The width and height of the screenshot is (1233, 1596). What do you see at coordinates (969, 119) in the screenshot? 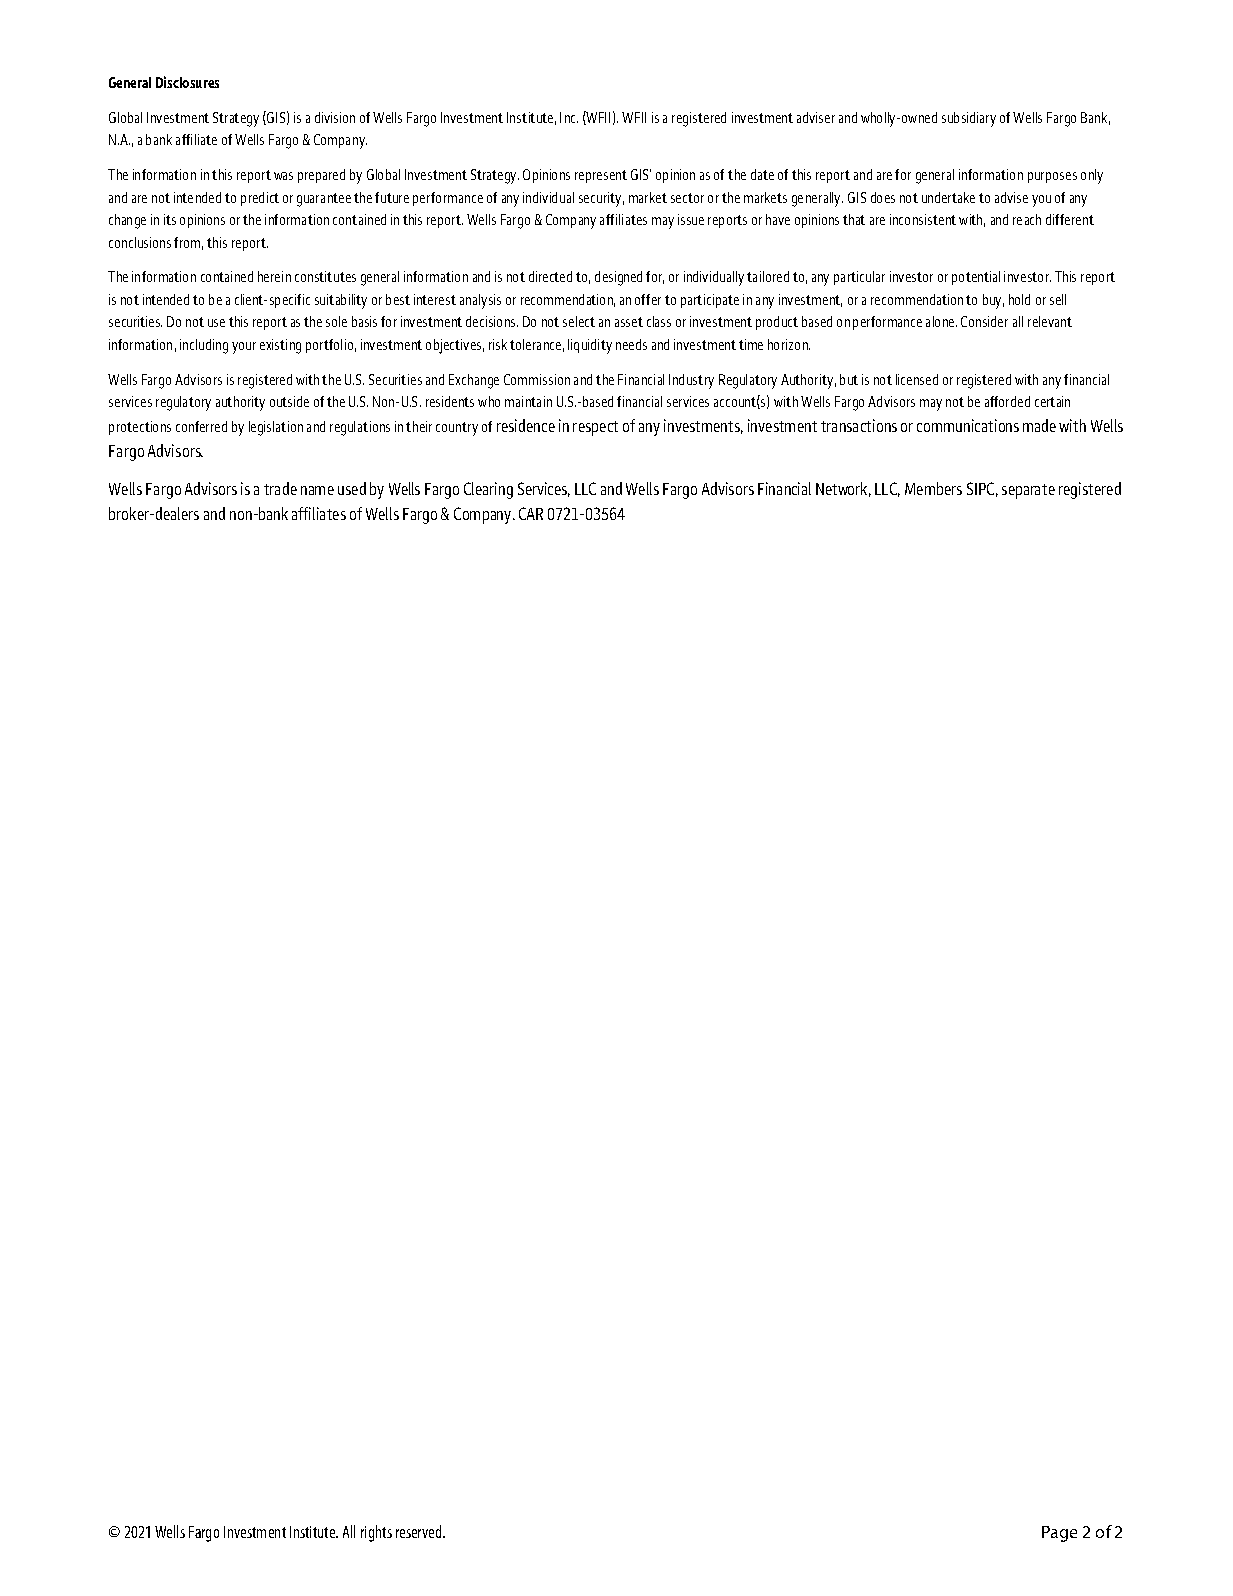
I see `subsidiary` at bounding box center [969, 119].
